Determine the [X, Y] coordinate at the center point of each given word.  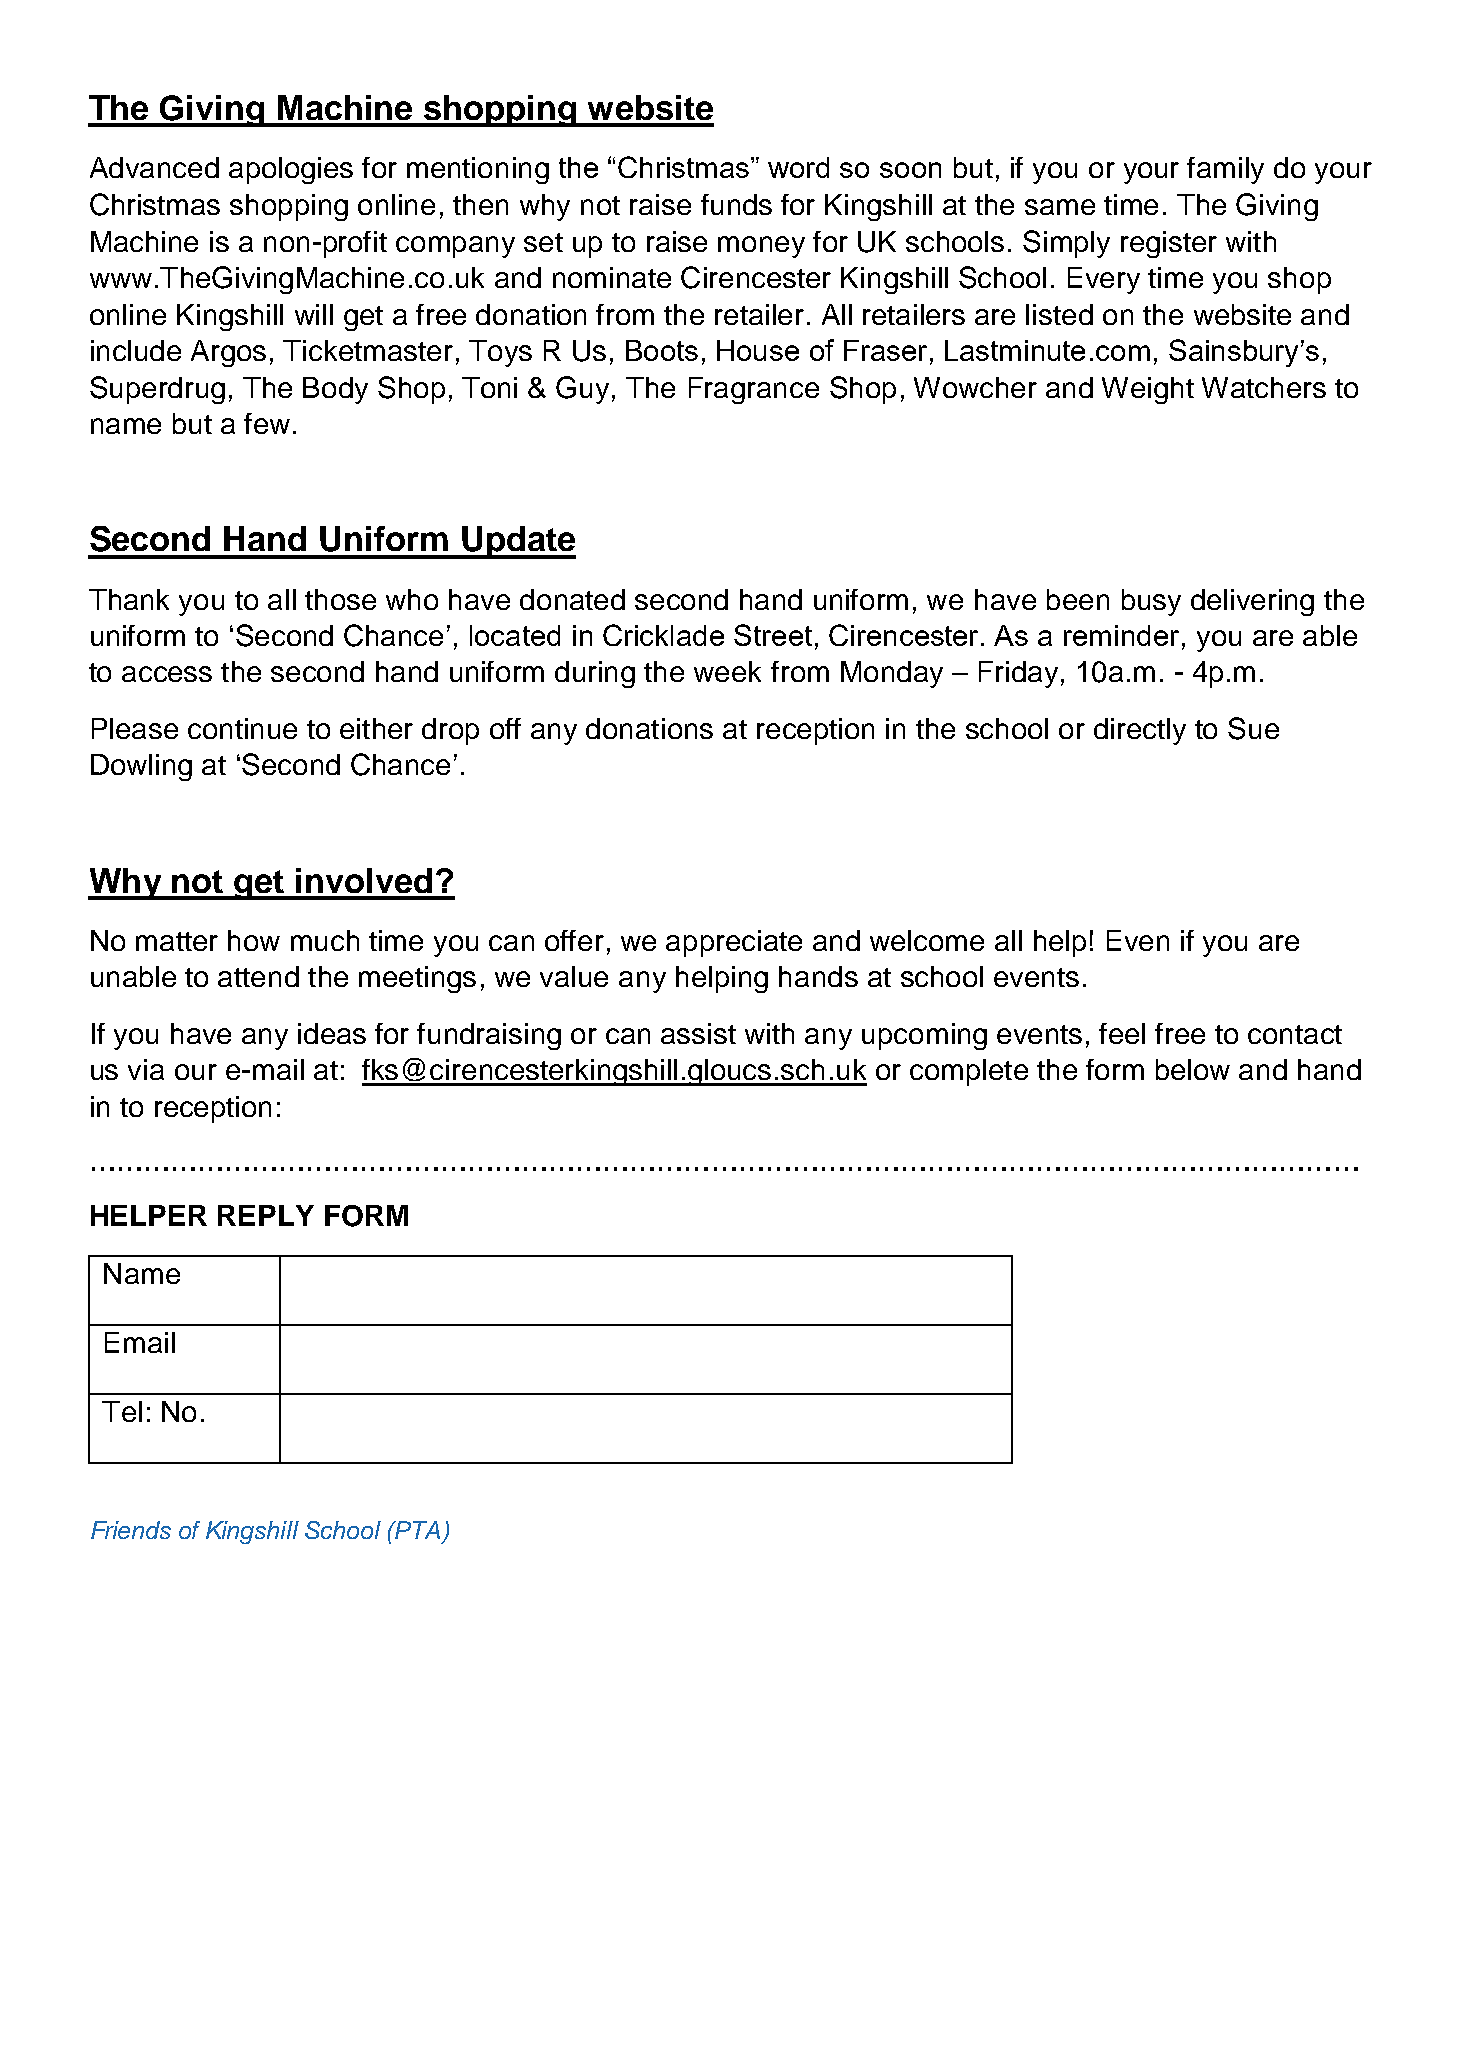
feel [1122, 1033]
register [1169, 244]
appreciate [734, 943]
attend [258, 976]
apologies [291, 170]
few [267, 423]
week [727, 671]
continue [242, 728]
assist [698, 1033]
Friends [131, 1530]
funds [736, 204]
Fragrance [754, 390]
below [1193, 1069]
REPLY [266, 1215]
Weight [1148, 390]
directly [1140, 731]
